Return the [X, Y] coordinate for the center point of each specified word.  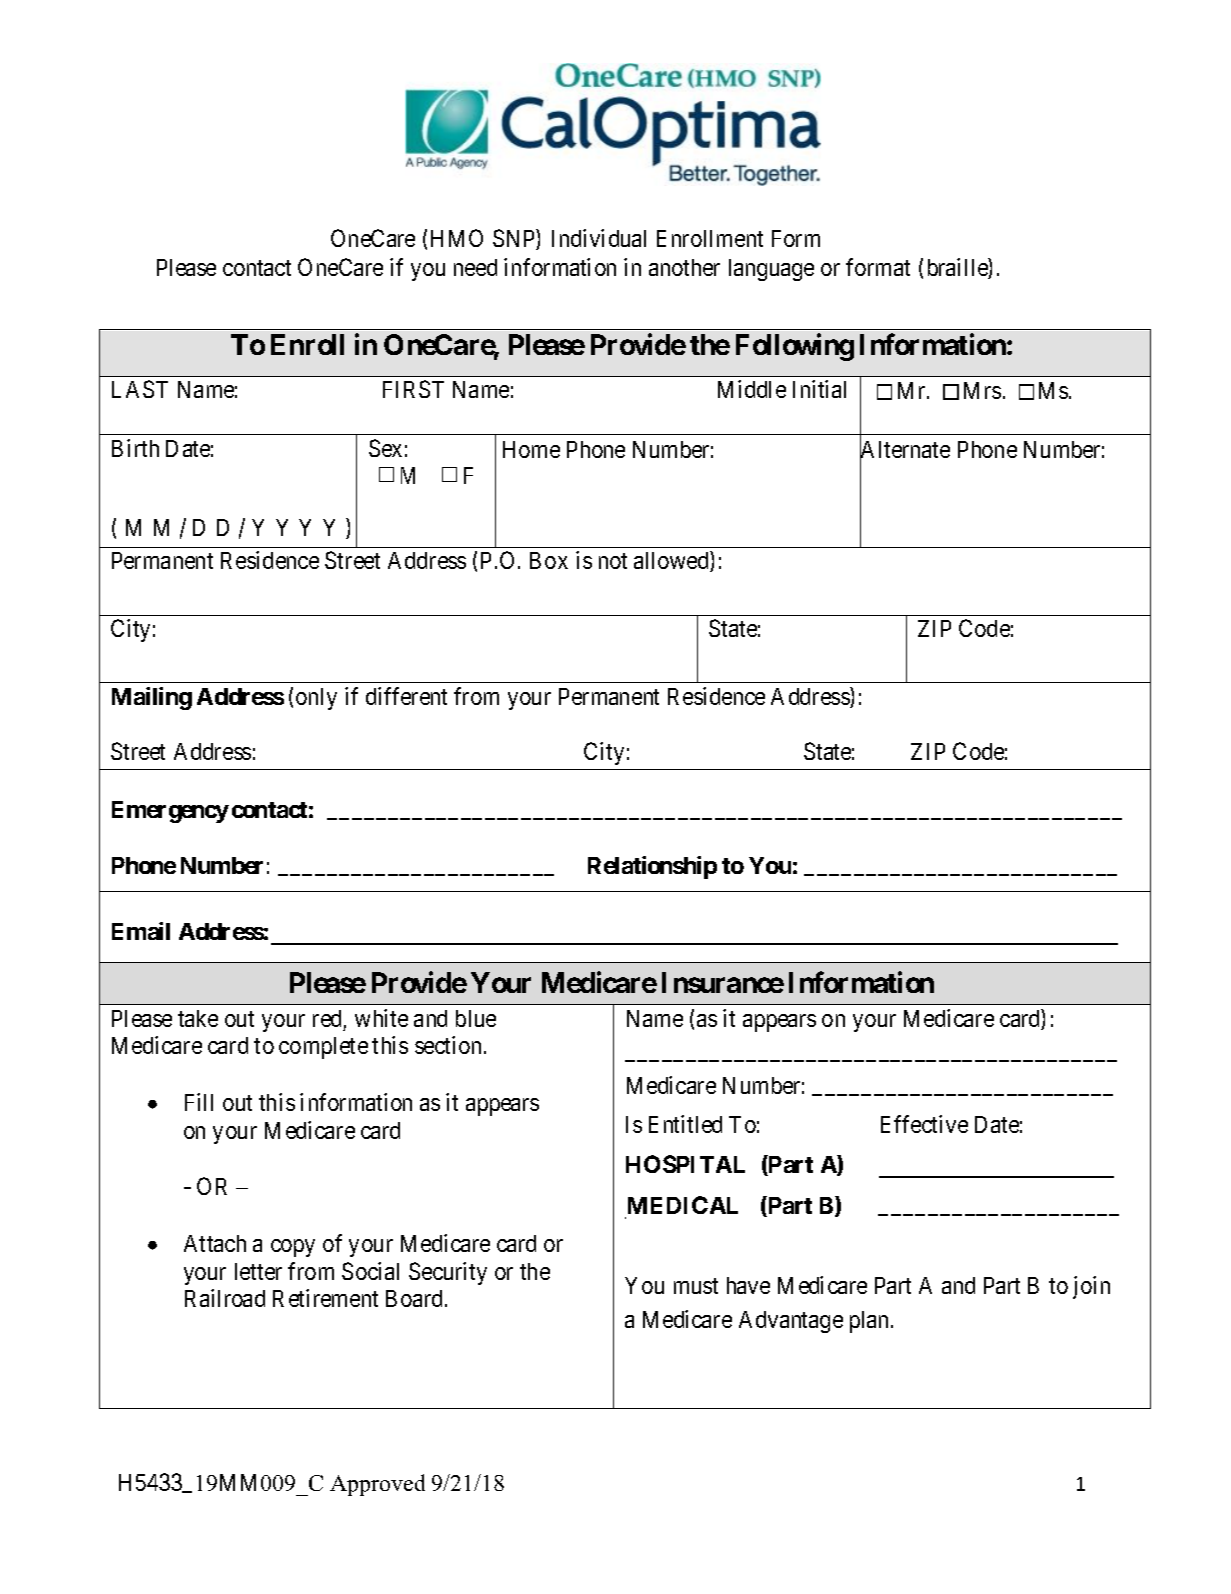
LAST [140, 389]
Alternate [905, 450]
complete [323, 1048]
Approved [377, 1485]
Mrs [982, 390]
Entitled [685, 1124]
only [316, 699]
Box [549, 560]
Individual [599, 238]
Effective [924, 1124]
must [696, 1286]
